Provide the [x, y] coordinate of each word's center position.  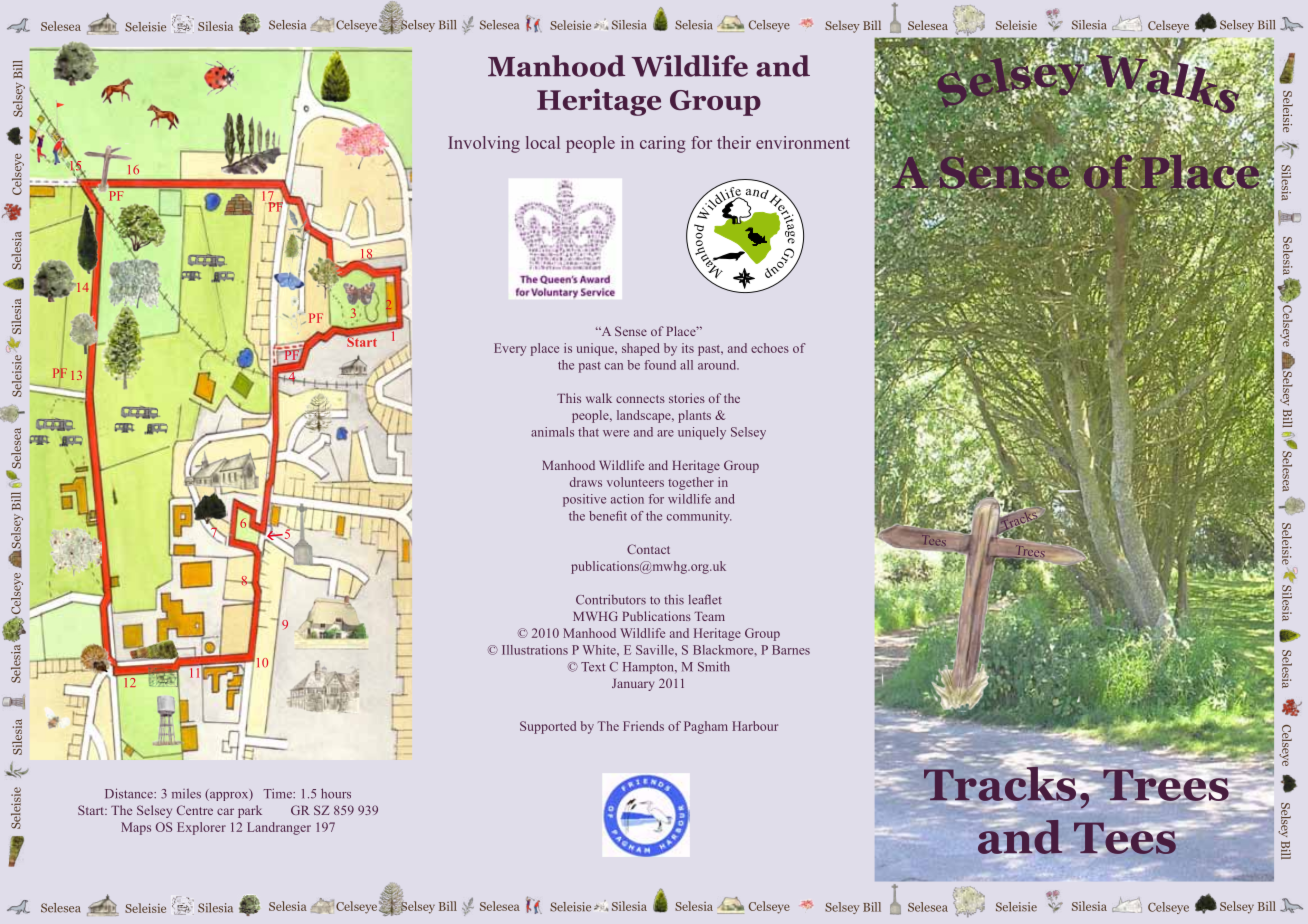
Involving [484, 144]
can [614, 366]
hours [336, 793]
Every [510, 349]
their [734, 142]
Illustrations [535, 650]
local [543, 142]
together [691, 483]
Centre [195, 810]
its [688, 348]
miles [186, 794]
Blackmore [724, 650]
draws [586, 482]
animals [552, 432]
